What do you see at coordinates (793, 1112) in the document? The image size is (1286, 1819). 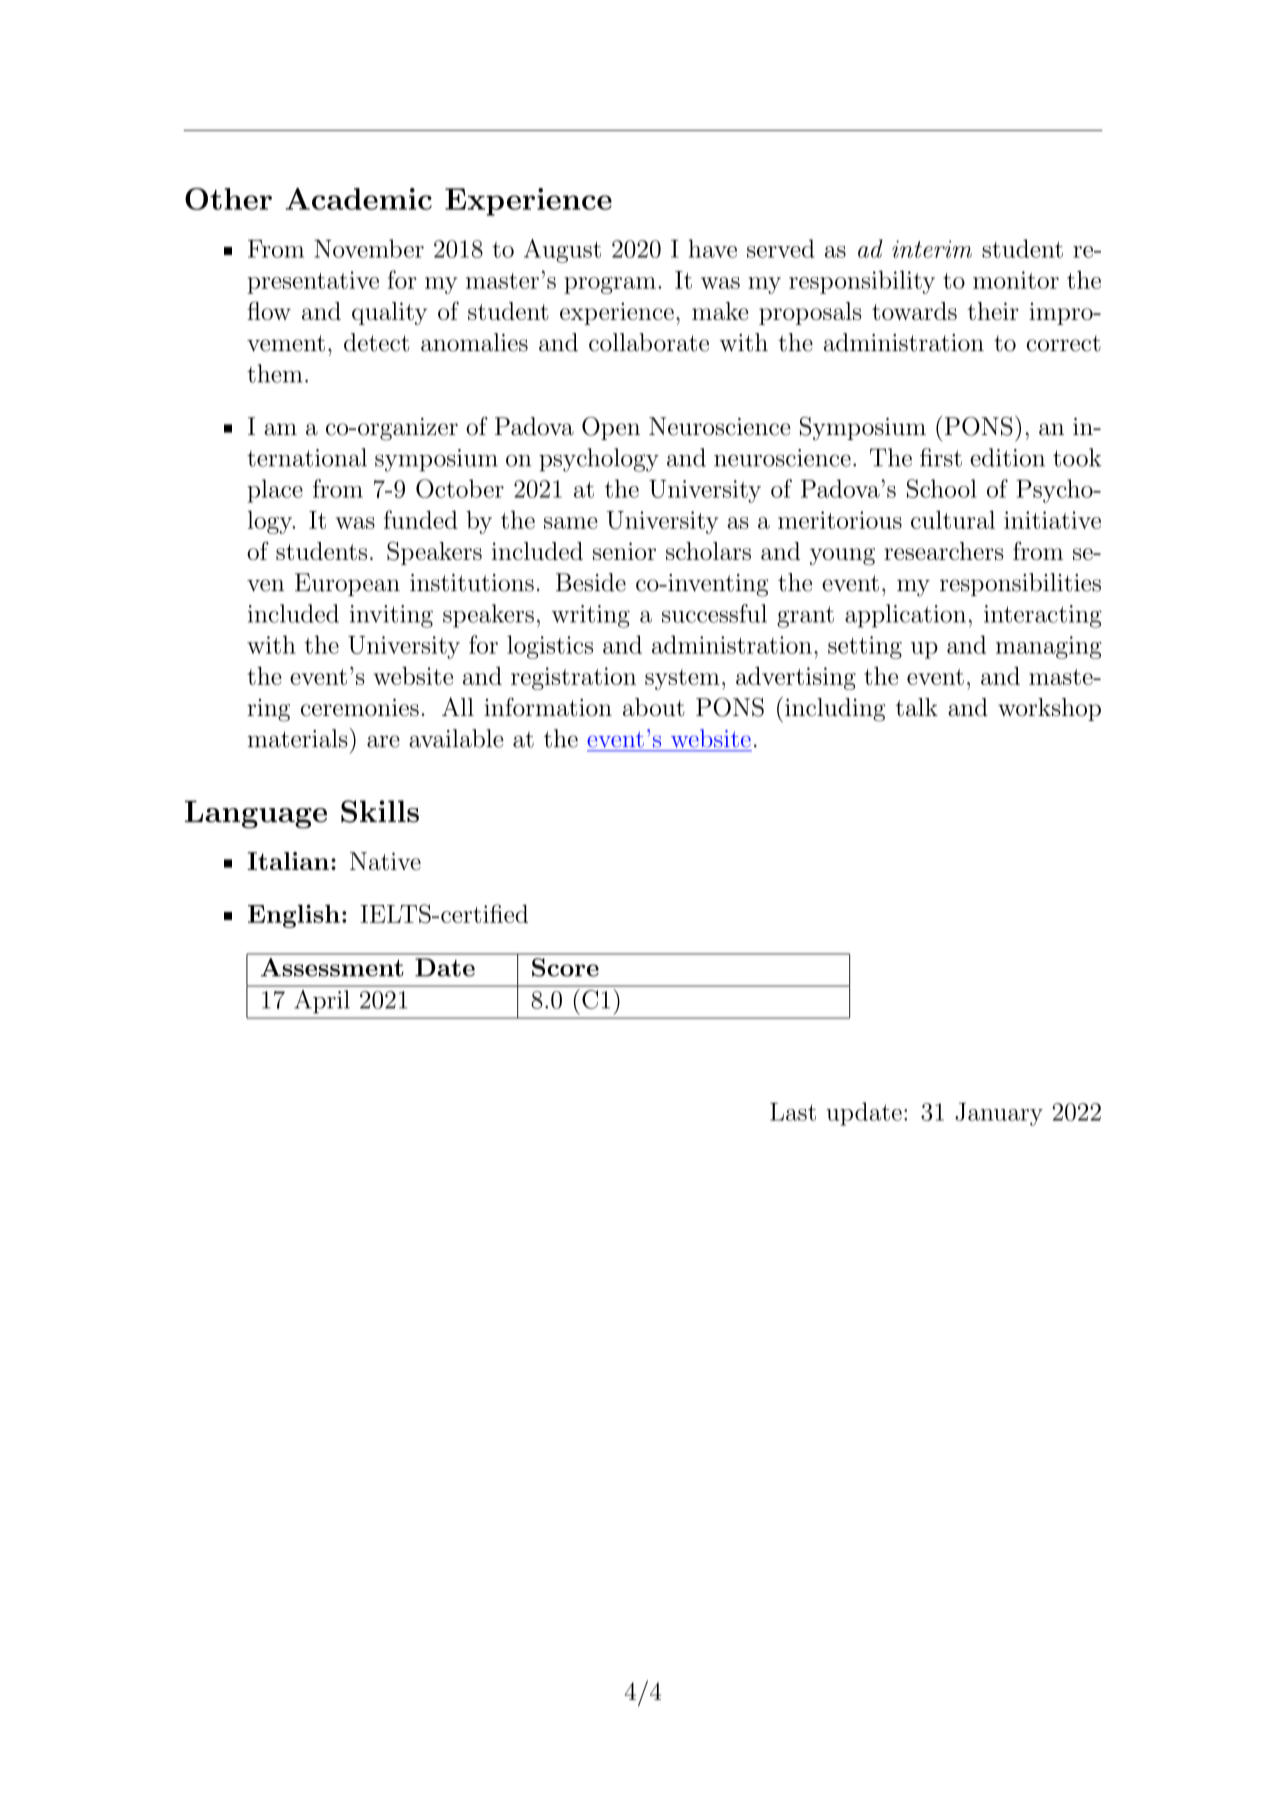 I see `Last` at bounding box center [793, 1112].
